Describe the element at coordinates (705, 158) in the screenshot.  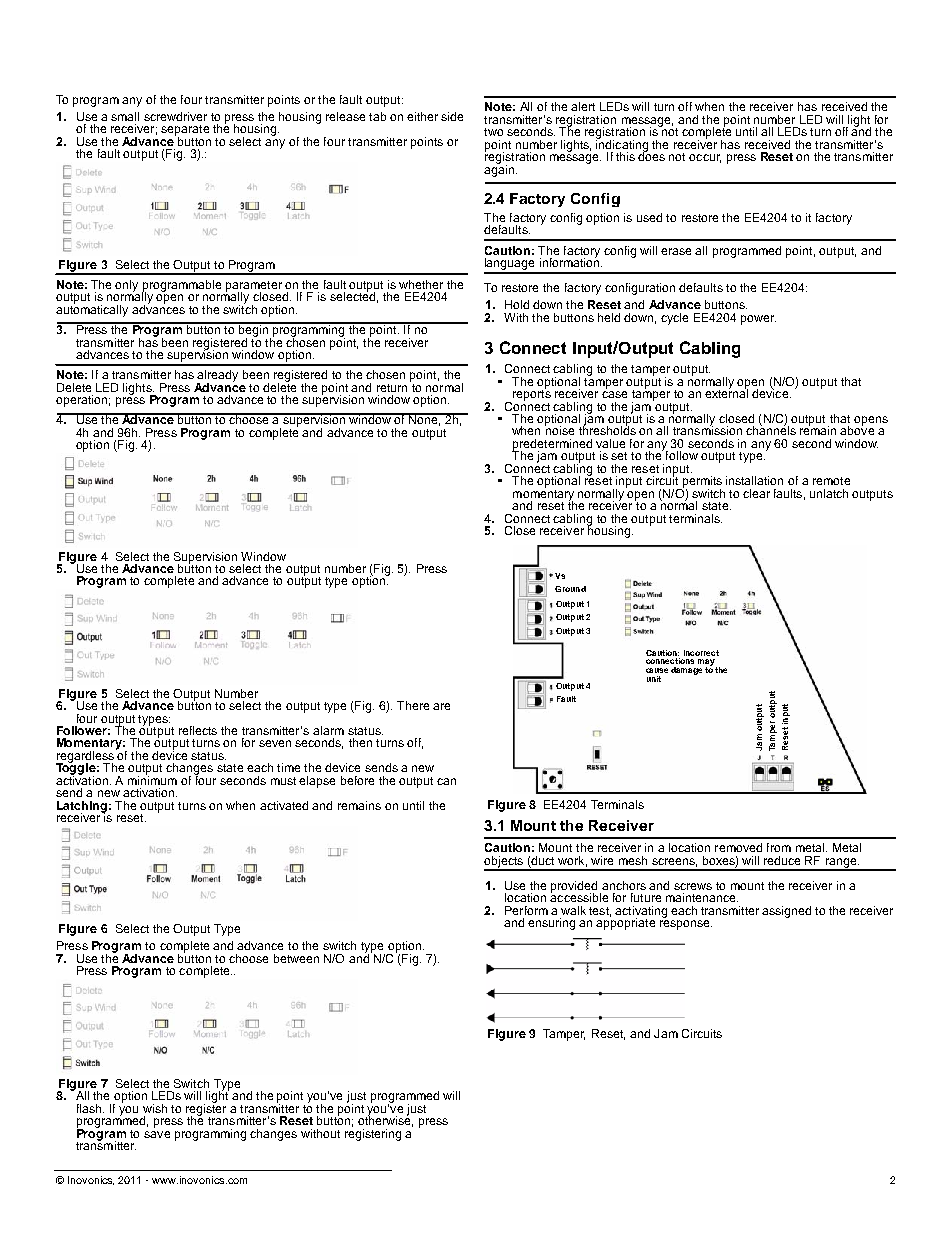
I see `occur` at that location.
